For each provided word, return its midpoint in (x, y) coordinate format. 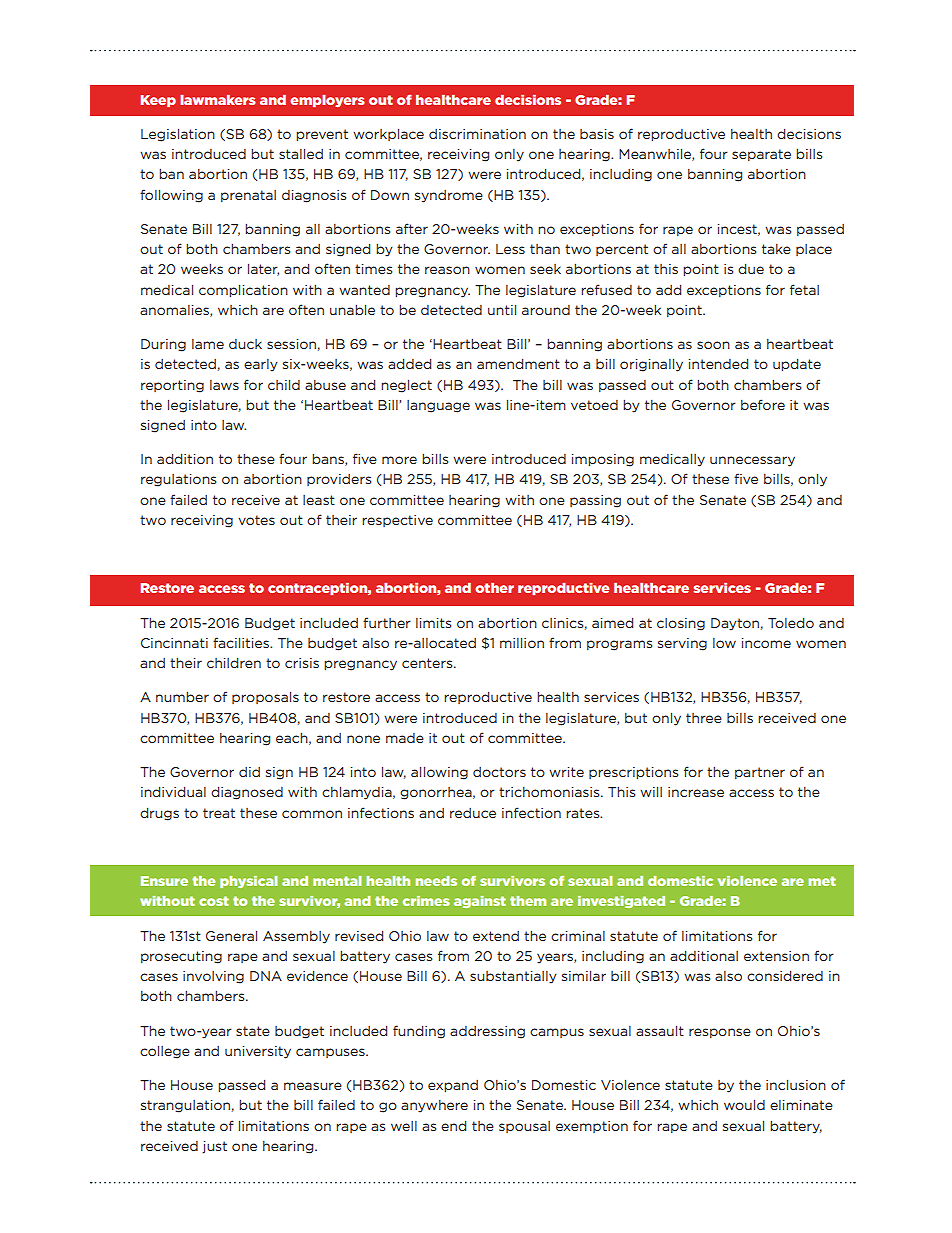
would (744, 1105)
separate (761, 155)
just (214, 1147)
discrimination (477, 134)
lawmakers (218, 100)
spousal (524, 1127)
